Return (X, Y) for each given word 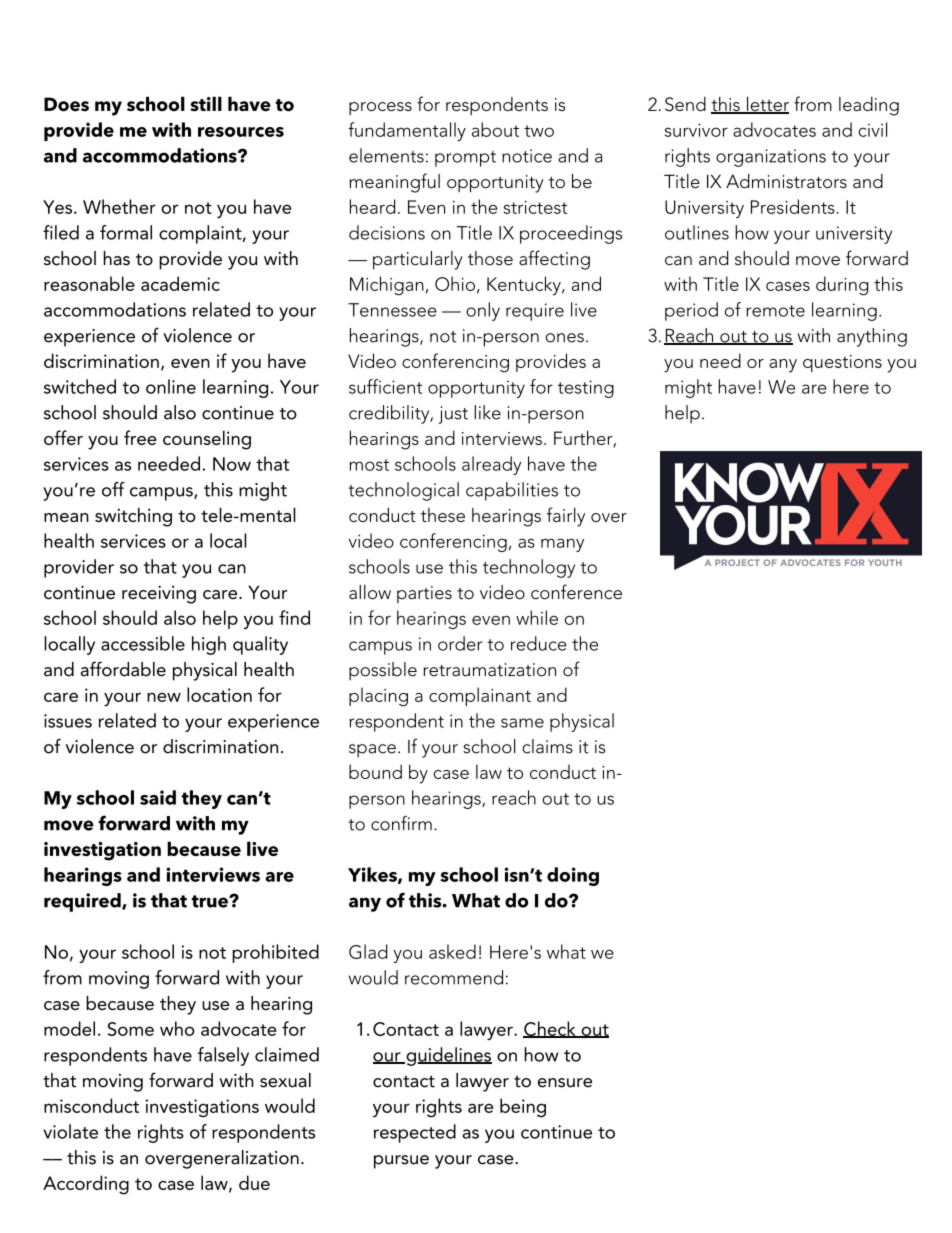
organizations (771, 158)
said (158, 797)
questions (842, 363)
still (206, 104)
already (491, 465)
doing (573, 876)
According (86, 1185)
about (495, 129)
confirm (401, 823)
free (140, 437)
